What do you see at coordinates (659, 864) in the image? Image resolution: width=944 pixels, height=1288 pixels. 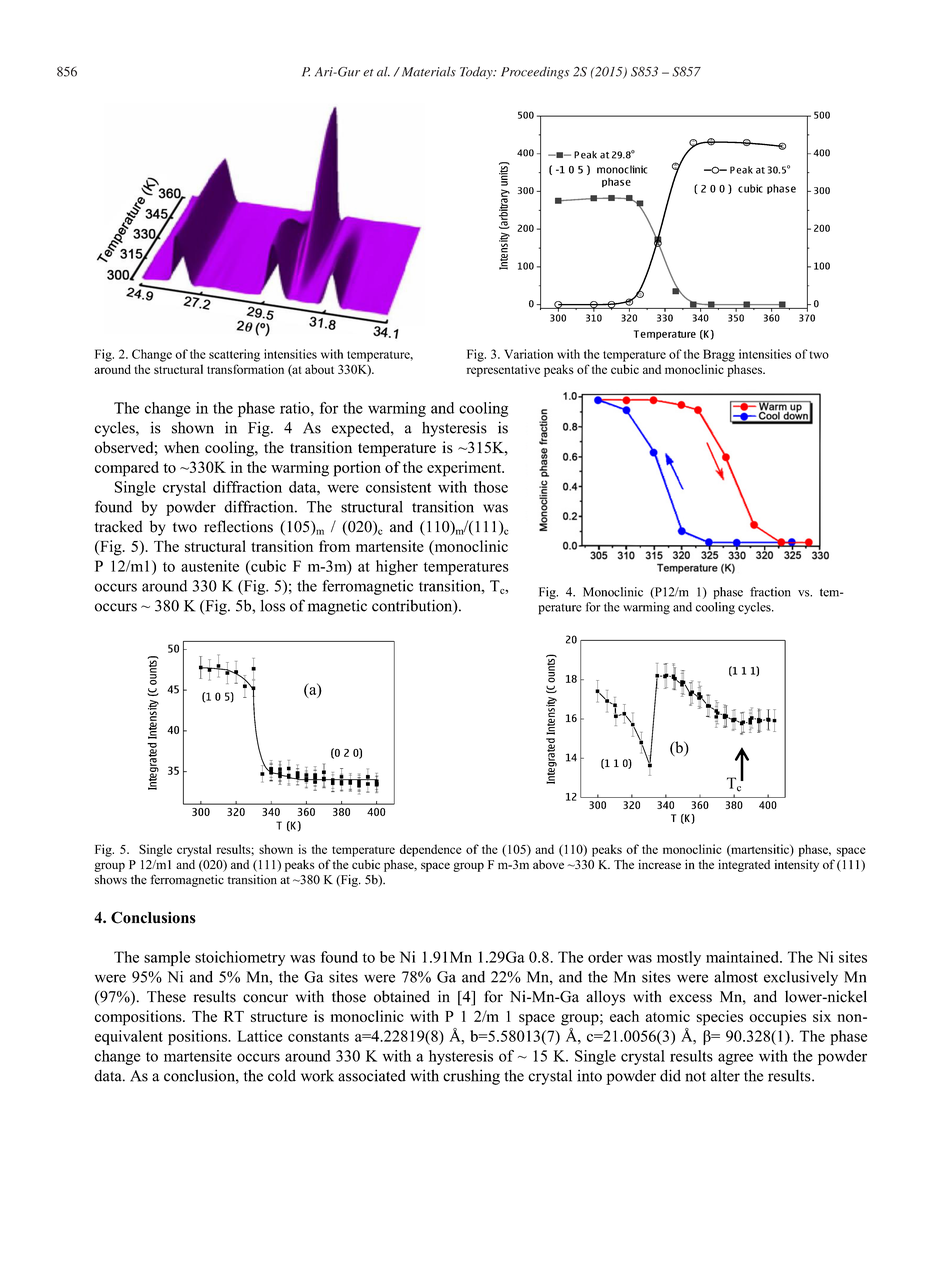 I see `increase` at bounding box center [659, 864].
